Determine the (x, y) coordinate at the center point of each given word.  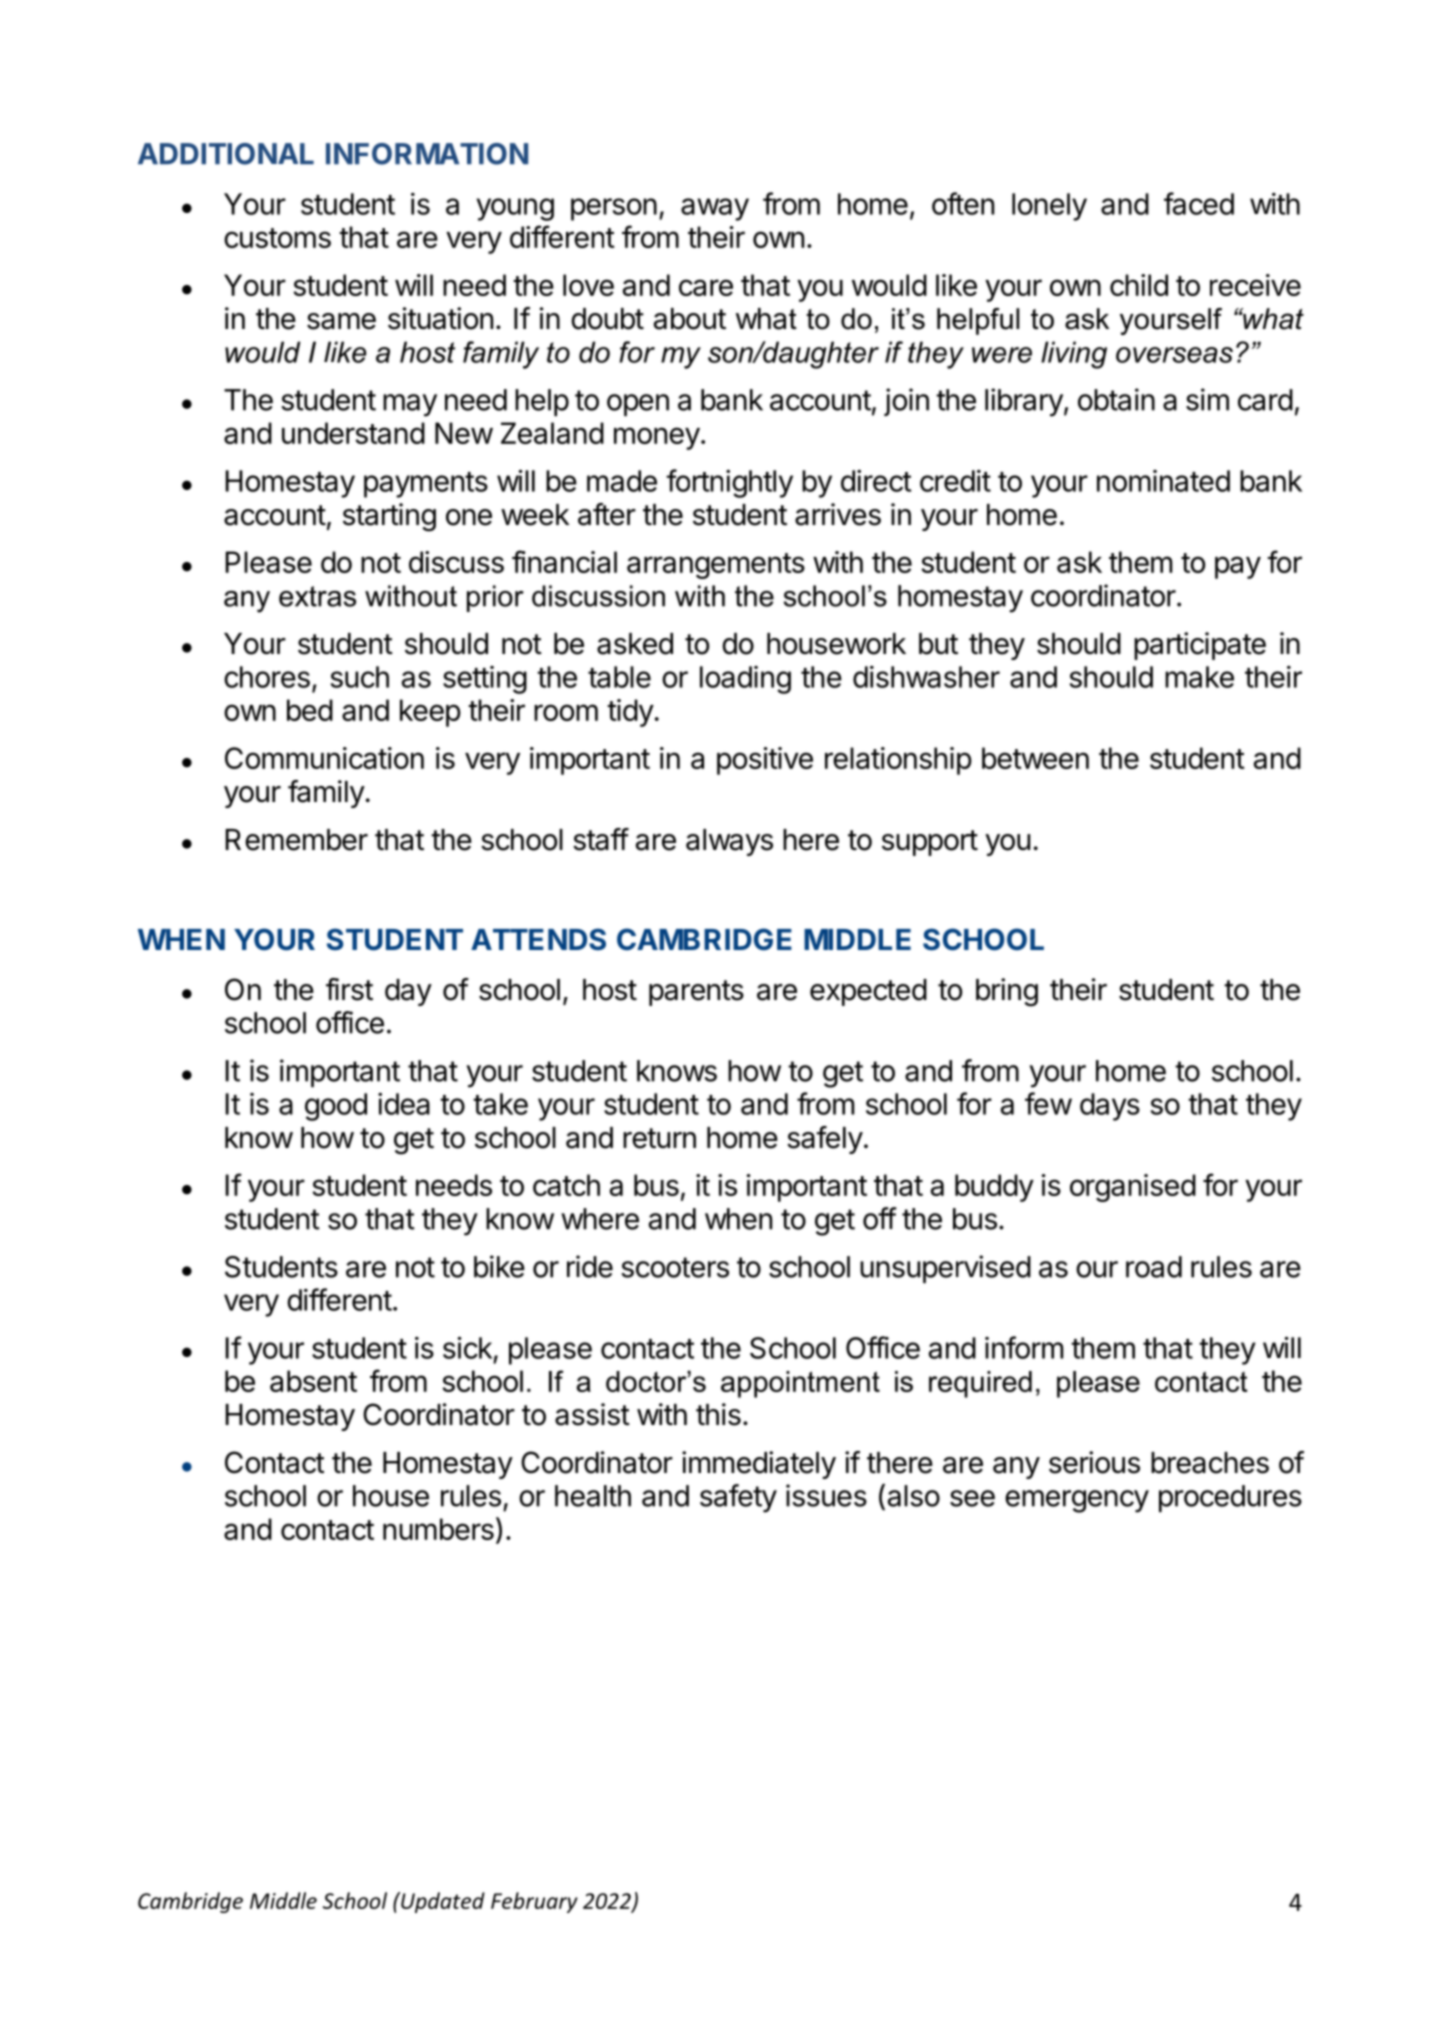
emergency (1077, 1501)
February (534, 1902)
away (715, 209)
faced (1199, 203)
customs (277, 238)
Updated (442, 1902)
